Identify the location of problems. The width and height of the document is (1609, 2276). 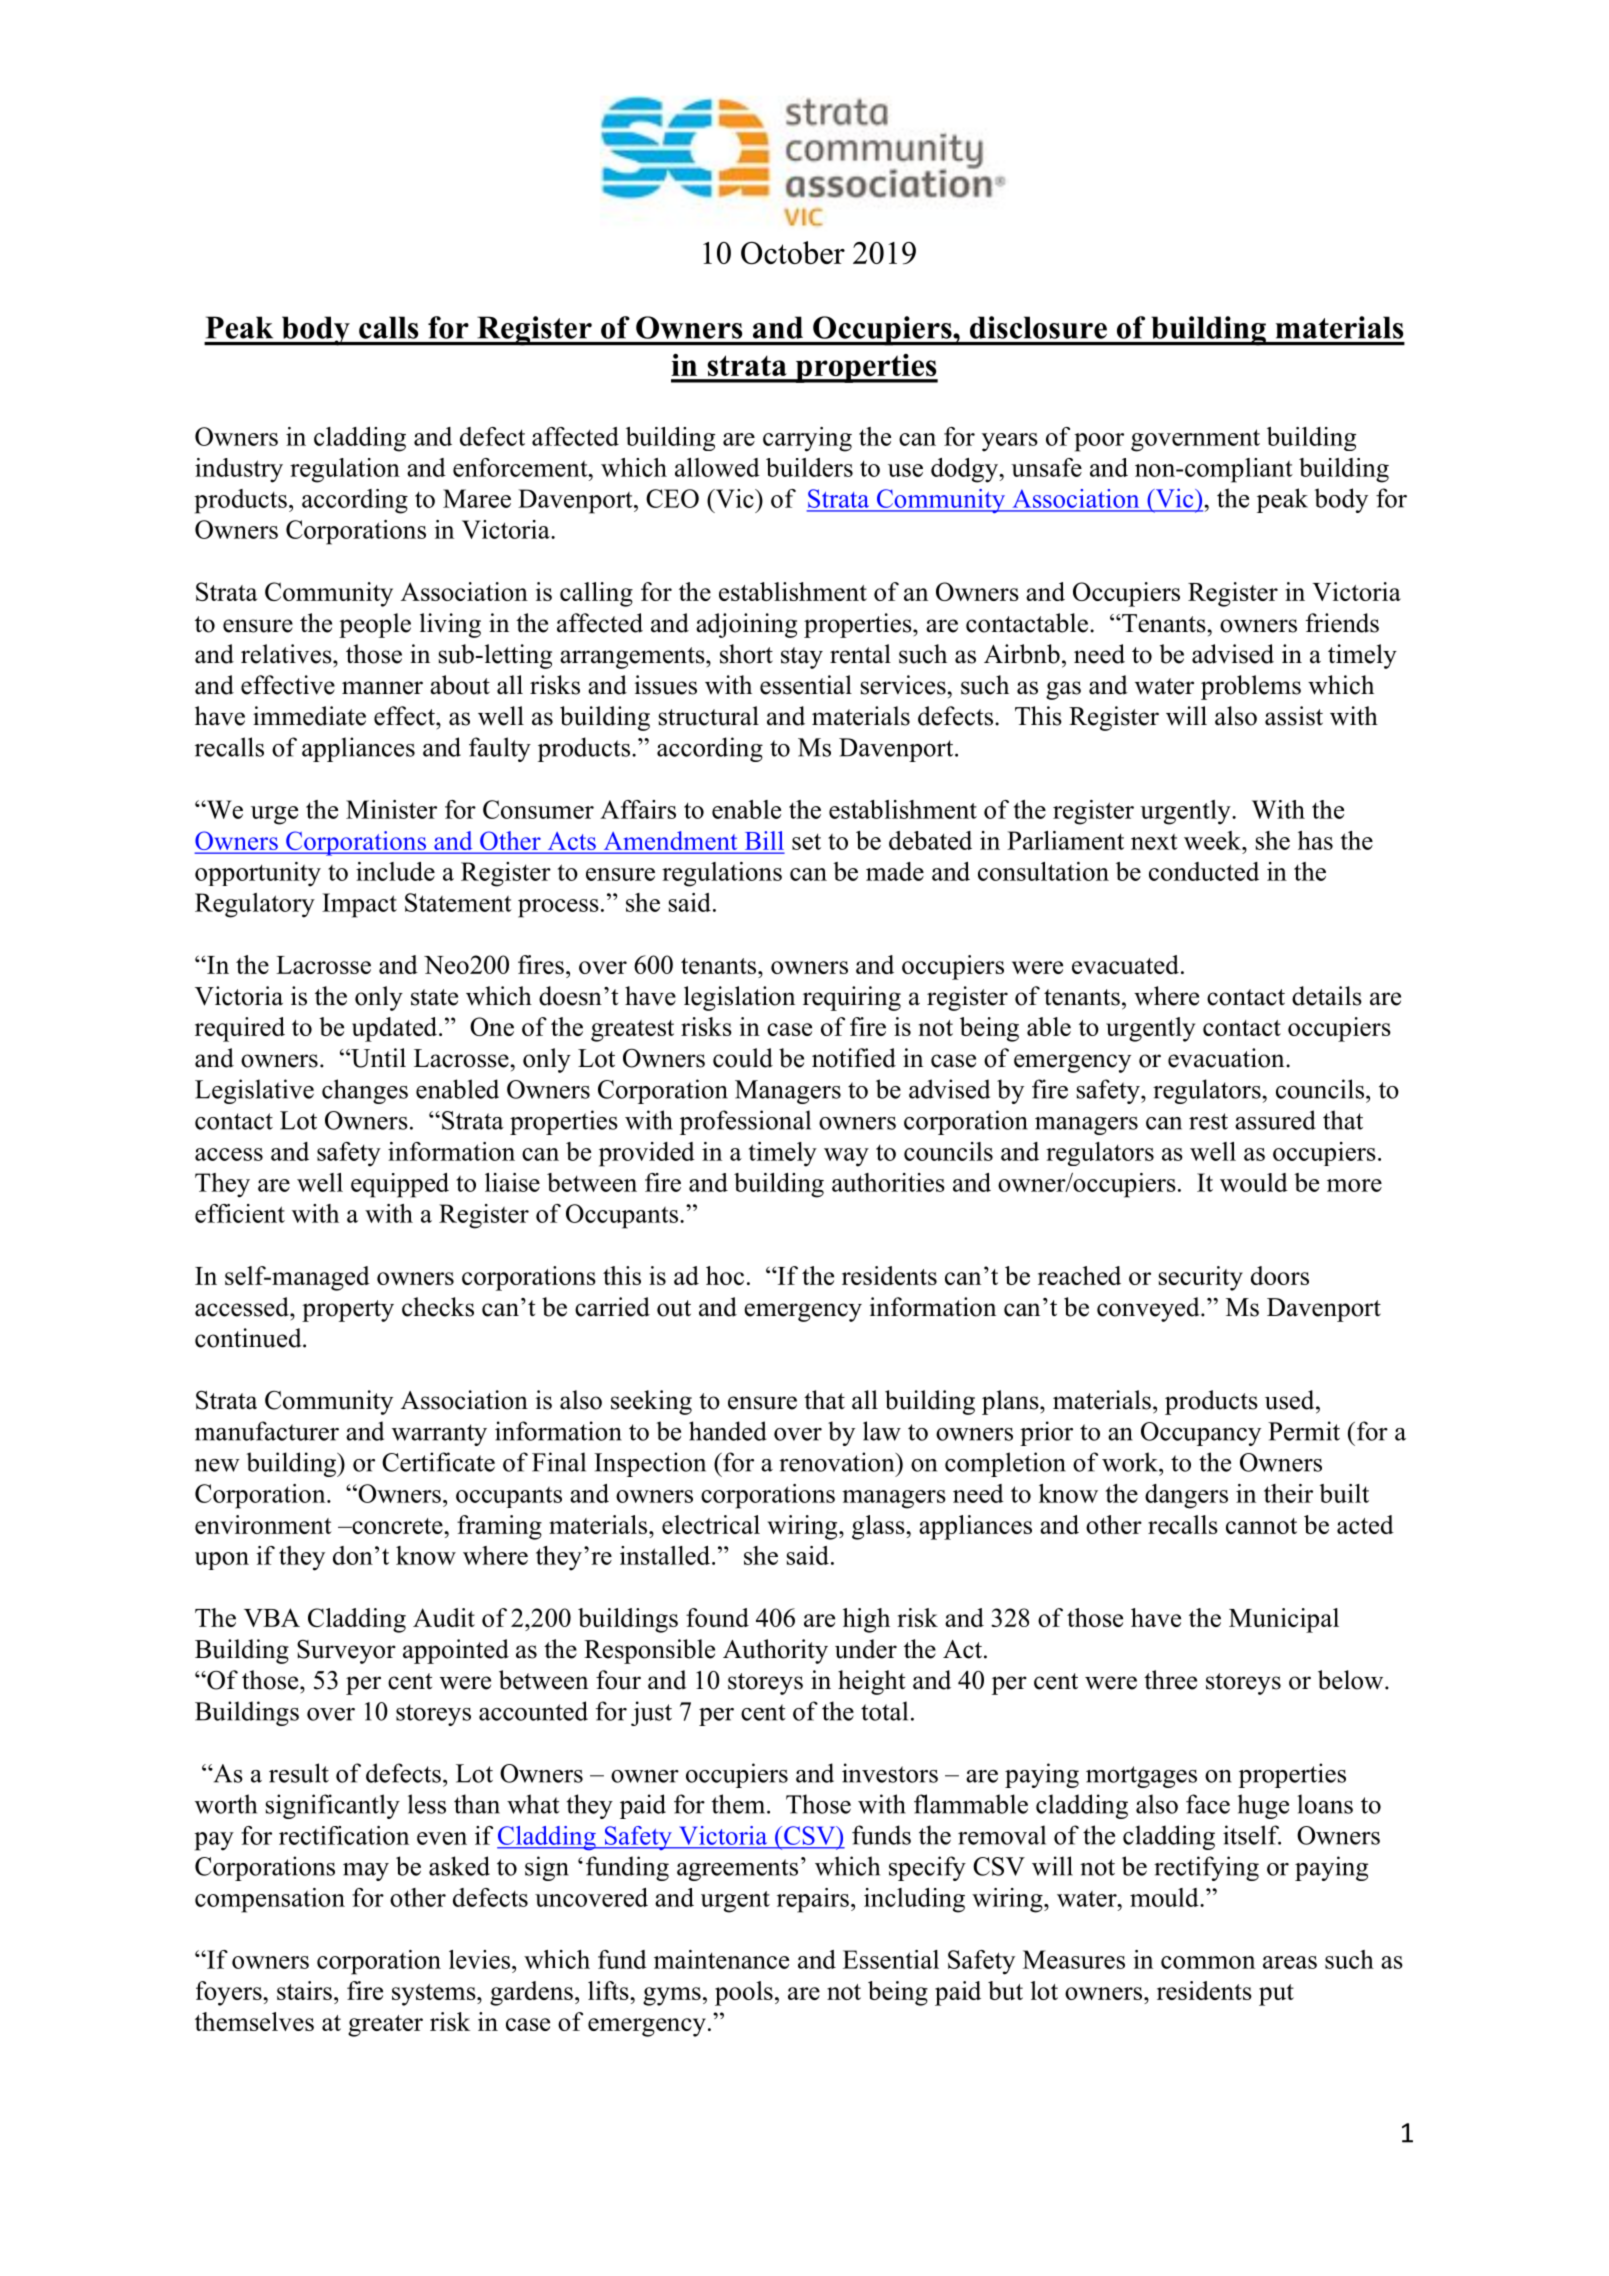
(1251, 687).
